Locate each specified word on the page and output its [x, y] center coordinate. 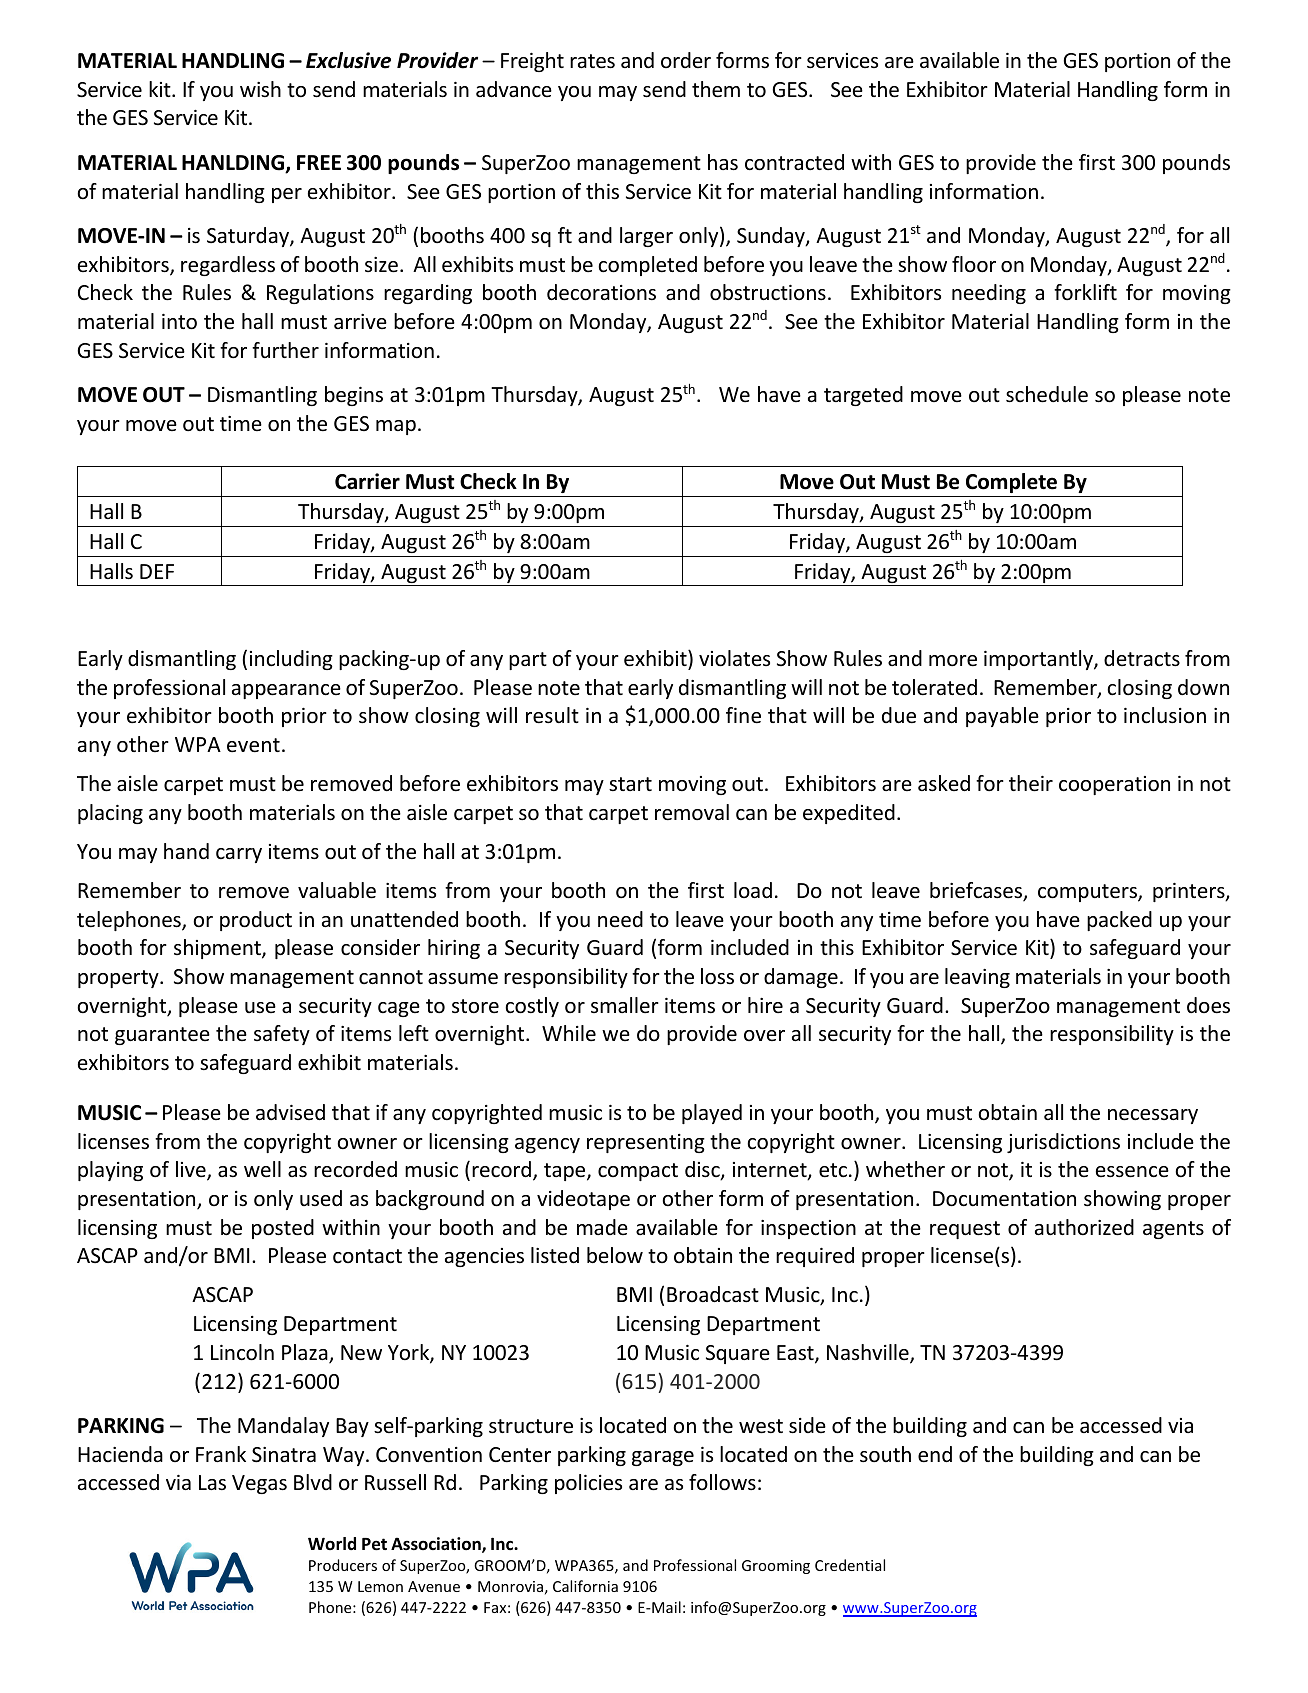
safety [282, 1035]
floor [974, 264]
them [716, 89]
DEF [157, 571]
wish [260, 89]
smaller [625, 1005]
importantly [1039, 660]
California [585, 1586]
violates [734, 658]
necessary [1153, 1116]
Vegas [259, 1484]
